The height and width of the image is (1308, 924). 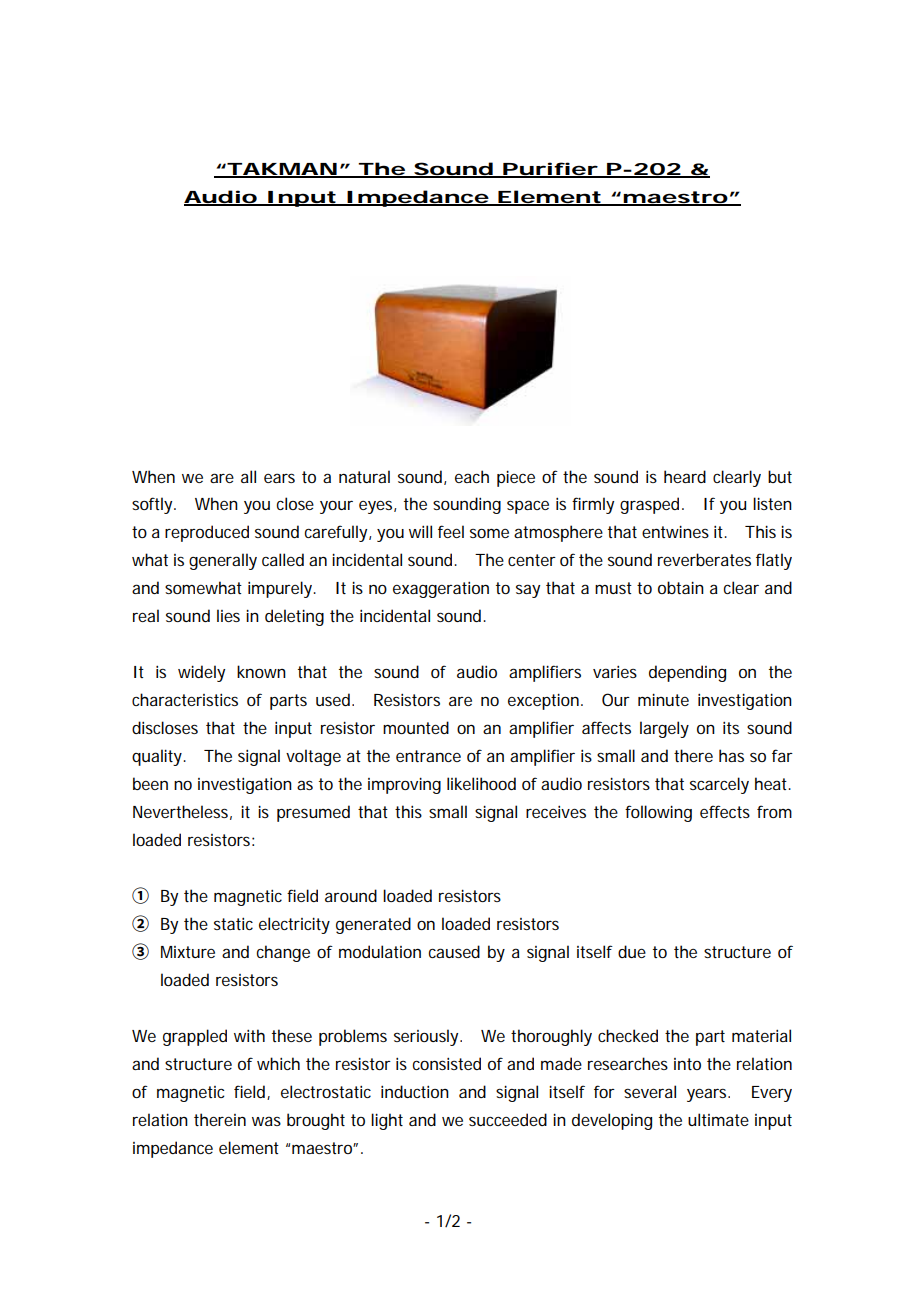 I want to click on Mixture, so click(x=188, y=952).
